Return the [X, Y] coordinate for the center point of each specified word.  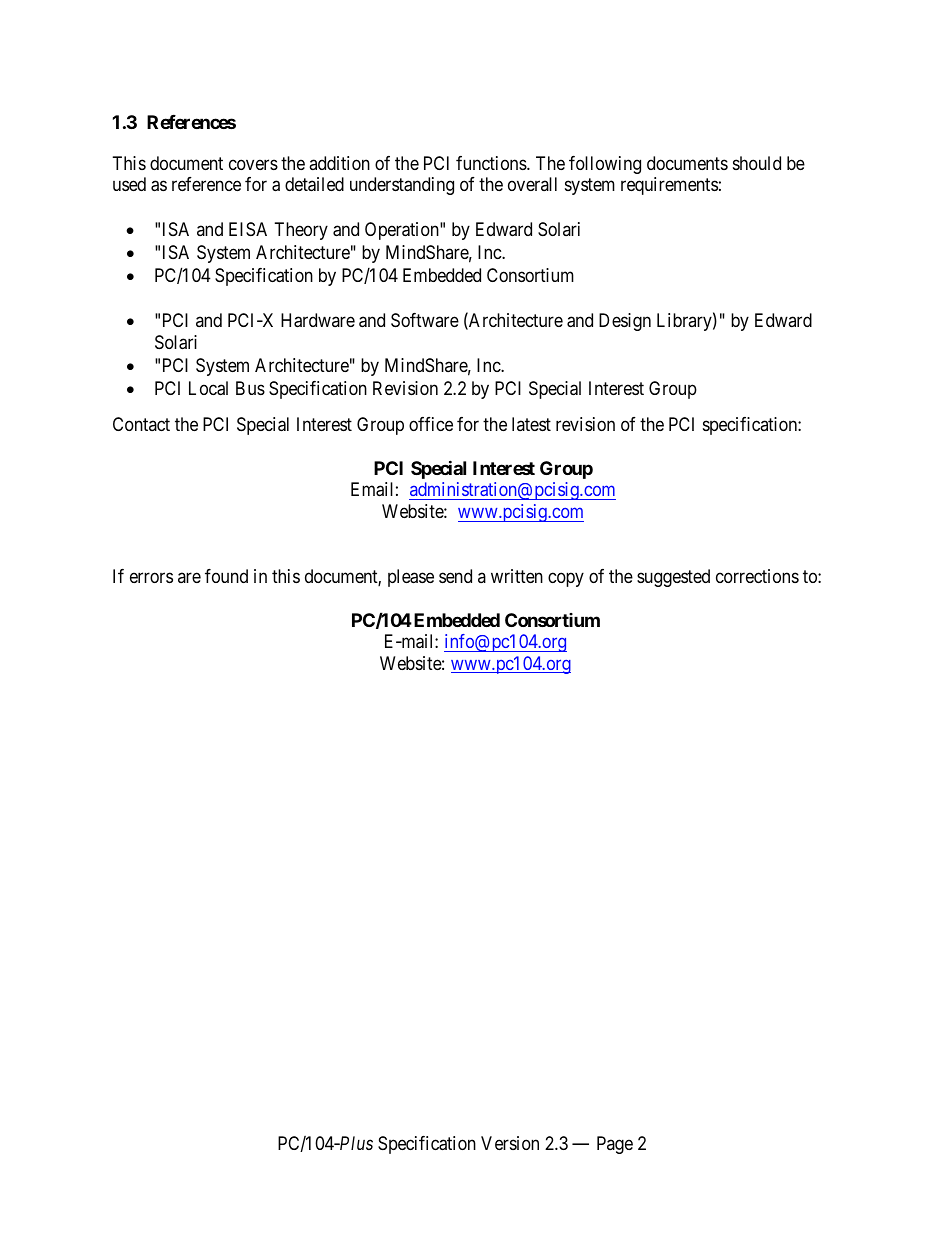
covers [253, 164]
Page [615, 1145]
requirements [669, 186]
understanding [402, 186]
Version [510, 1143]
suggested [673, 578]
